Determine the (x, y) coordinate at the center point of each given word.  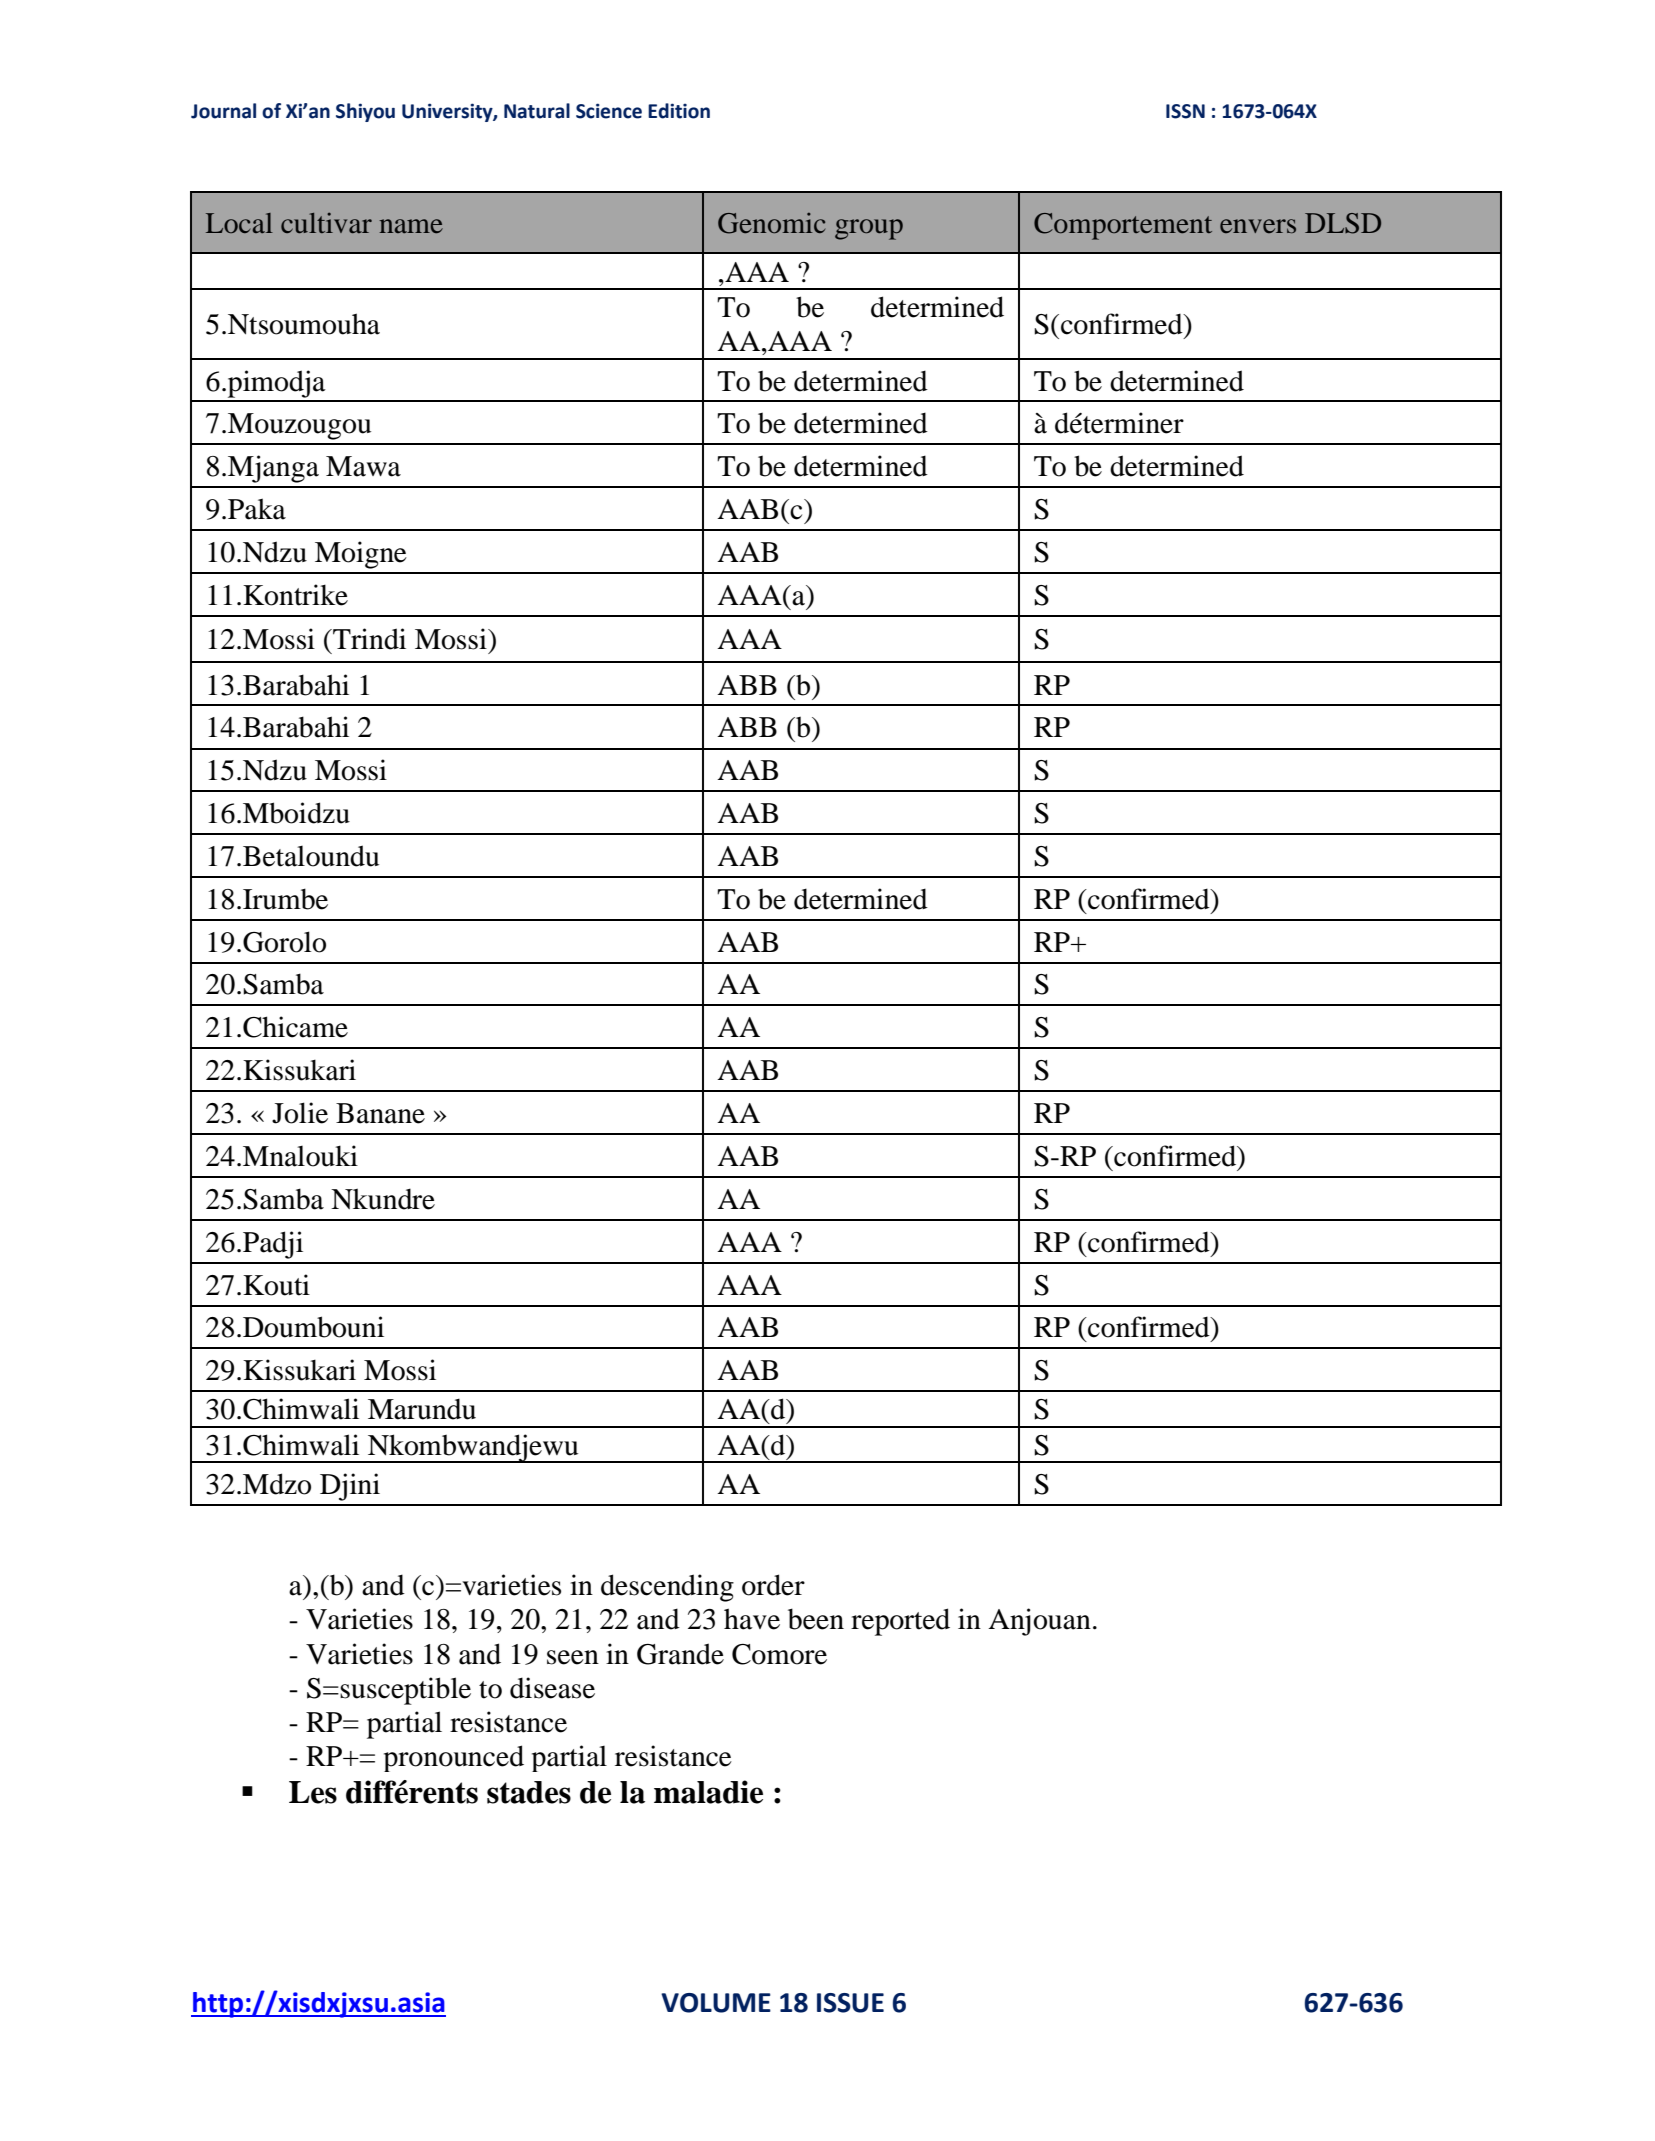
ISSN (1185, 111)
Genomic (771, 223)
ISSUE (850, 2003)
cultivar (326, 223)
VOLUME (716, 2003)
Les (313, 1792)
